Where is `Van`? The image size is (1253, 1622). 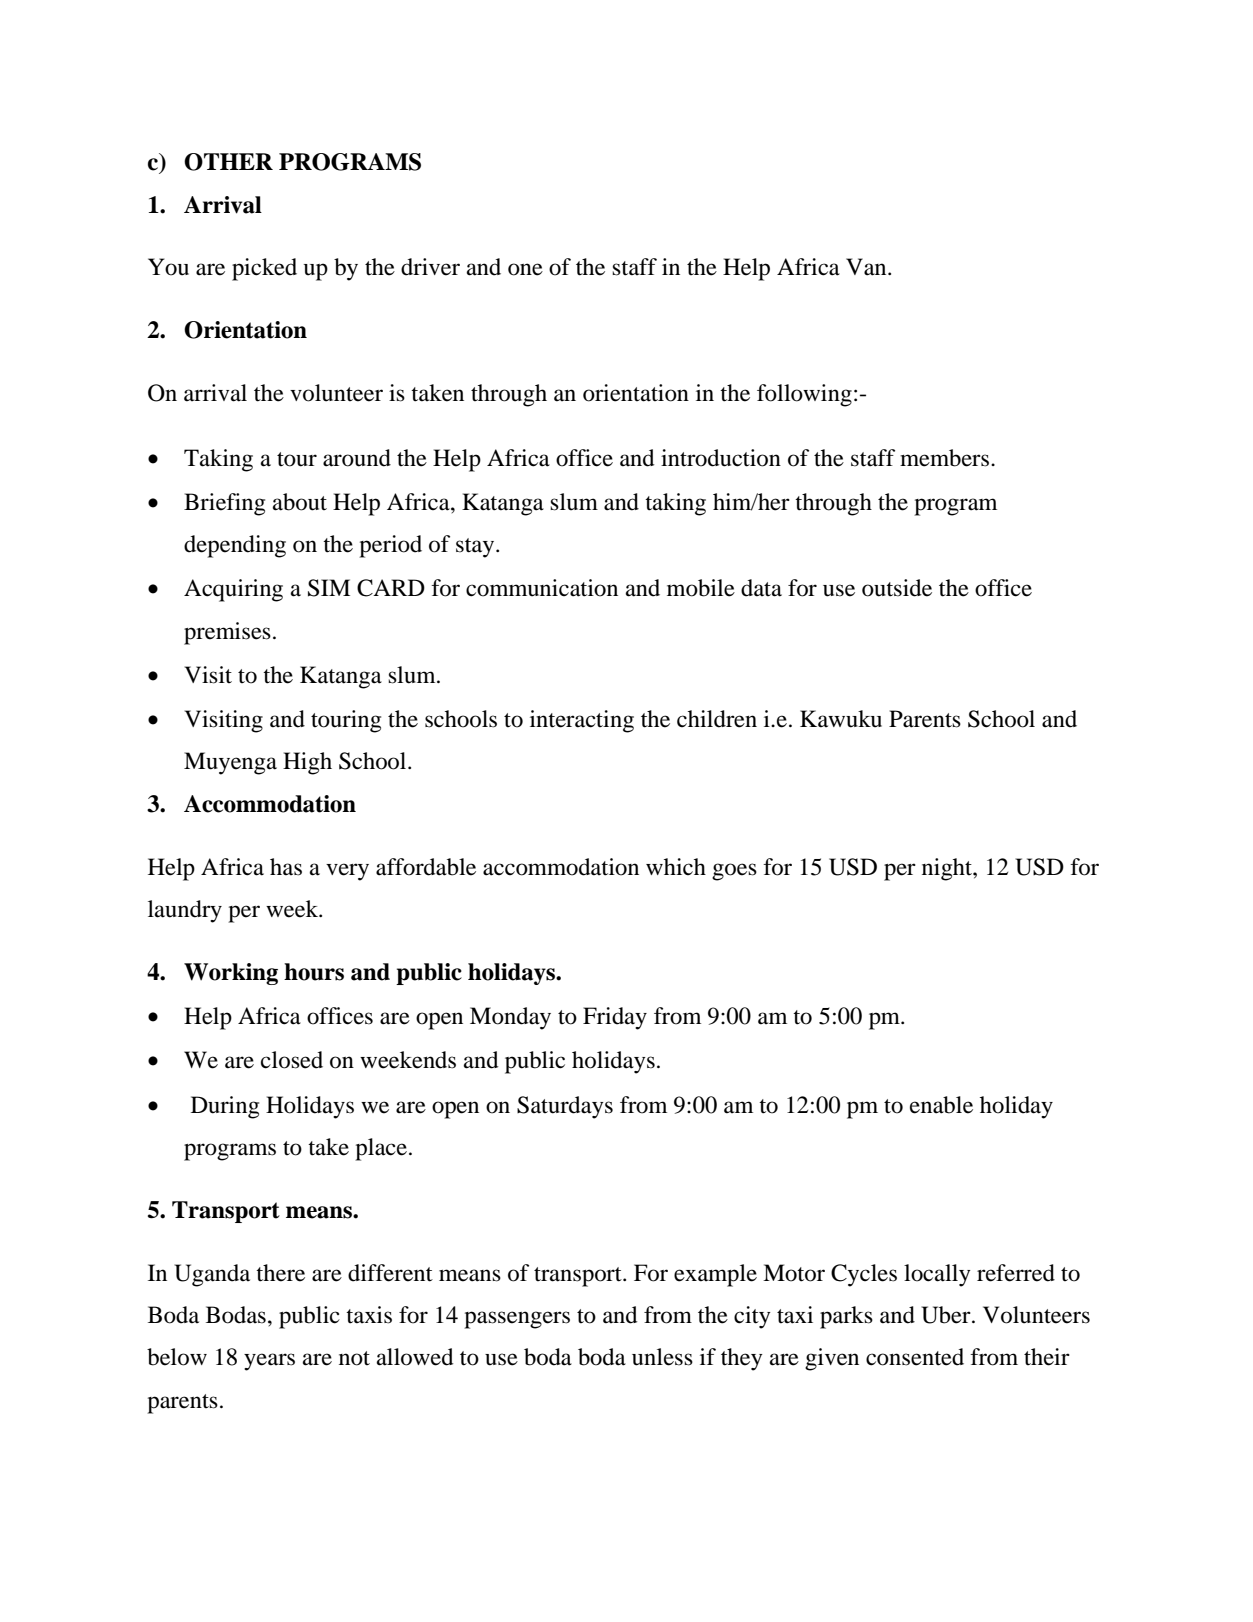 Van is located at coordinates (867, 267).
